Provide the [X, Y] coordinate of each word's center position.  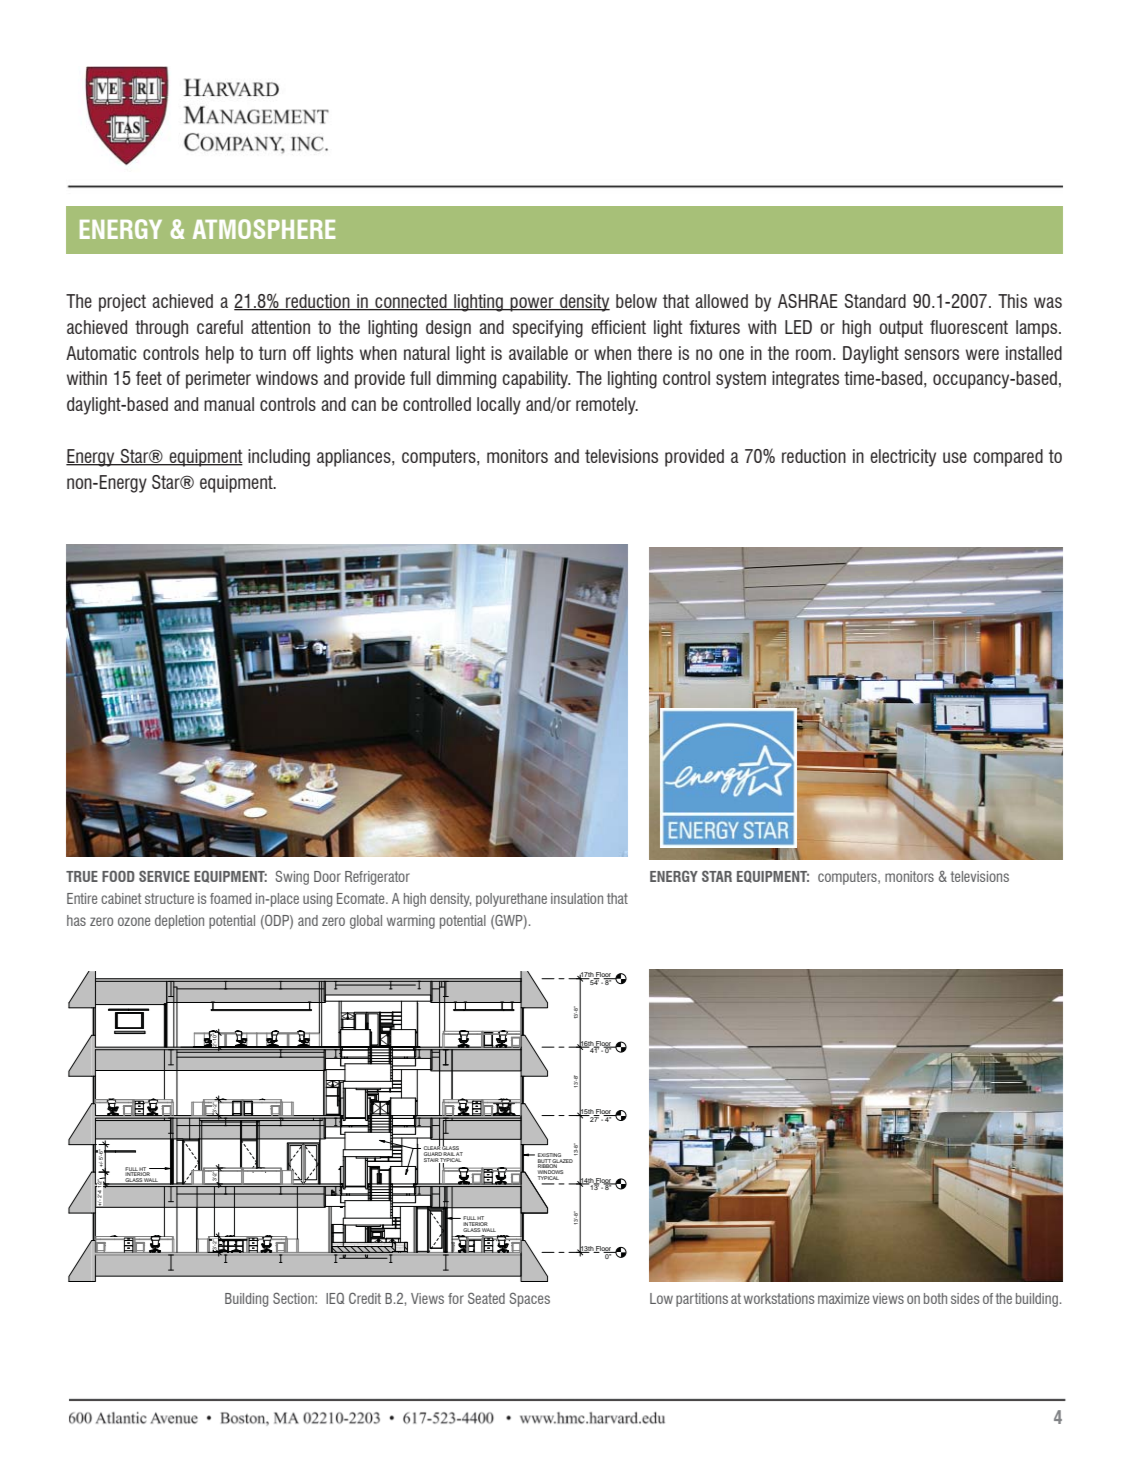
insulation [577, 898]
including [279, 458]
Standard [875, 301]
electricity [903, 458]
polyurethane [511, 900]
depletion [179, 922]
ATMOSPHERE [264, 229]
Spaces [530, 1299]
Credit [365, 1298]
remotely [607, 406]
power [532, 304]
